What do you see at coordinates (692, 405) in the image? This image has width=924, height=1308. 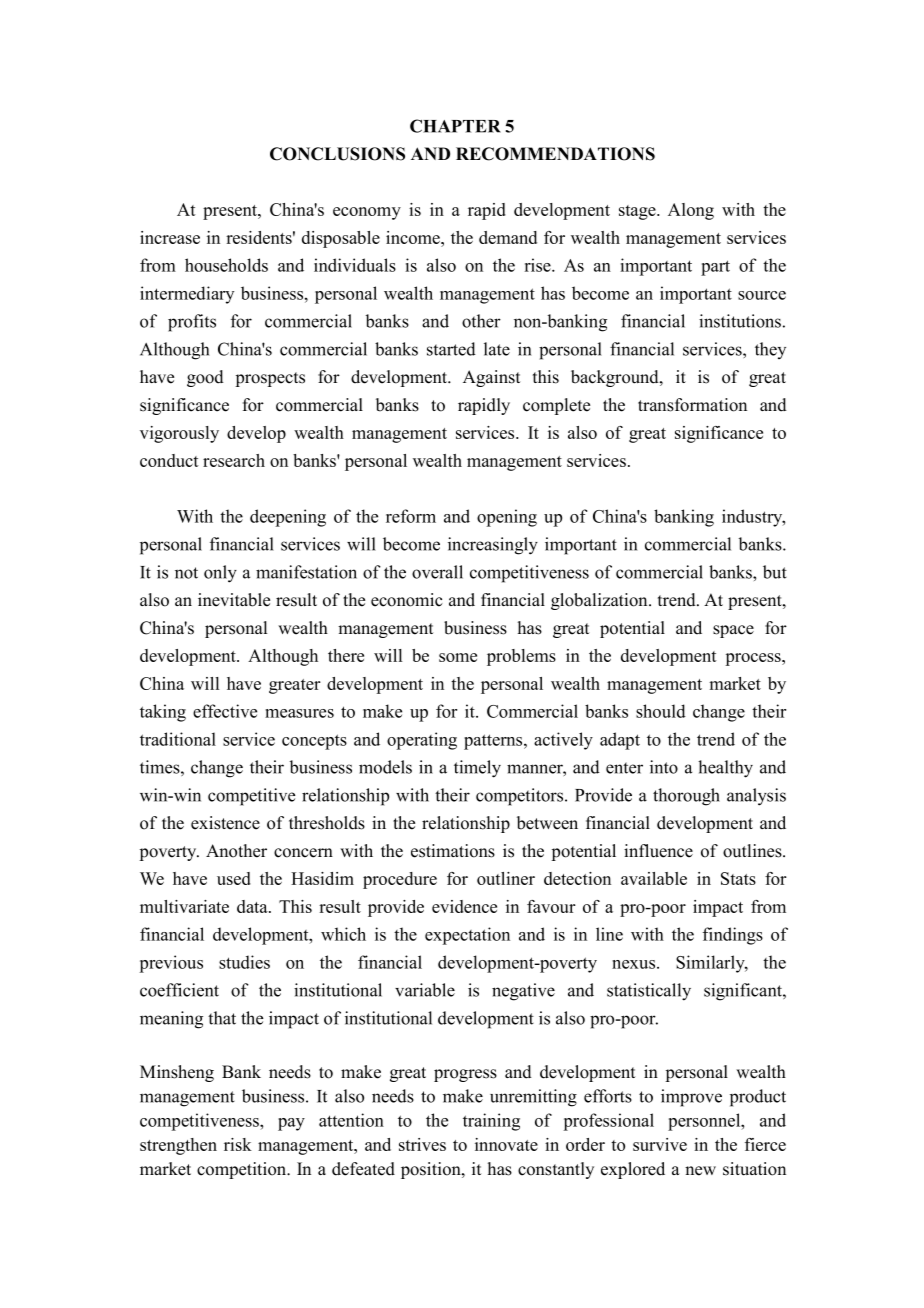 I see `transformation` at bounding box center [692, 405].
